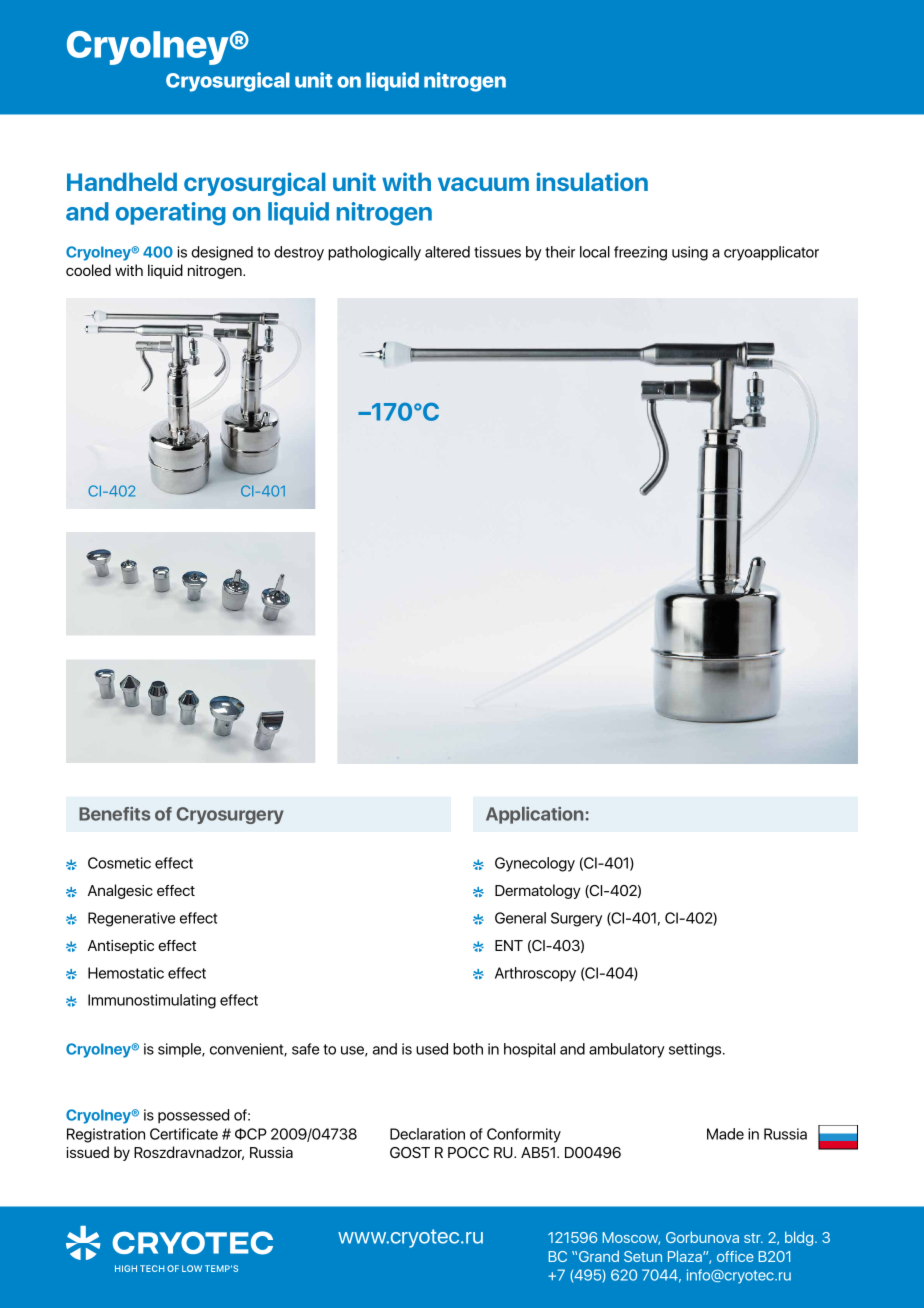 This screenshot has width=924, height=1308. I want to click on using, so click(690, 253).
